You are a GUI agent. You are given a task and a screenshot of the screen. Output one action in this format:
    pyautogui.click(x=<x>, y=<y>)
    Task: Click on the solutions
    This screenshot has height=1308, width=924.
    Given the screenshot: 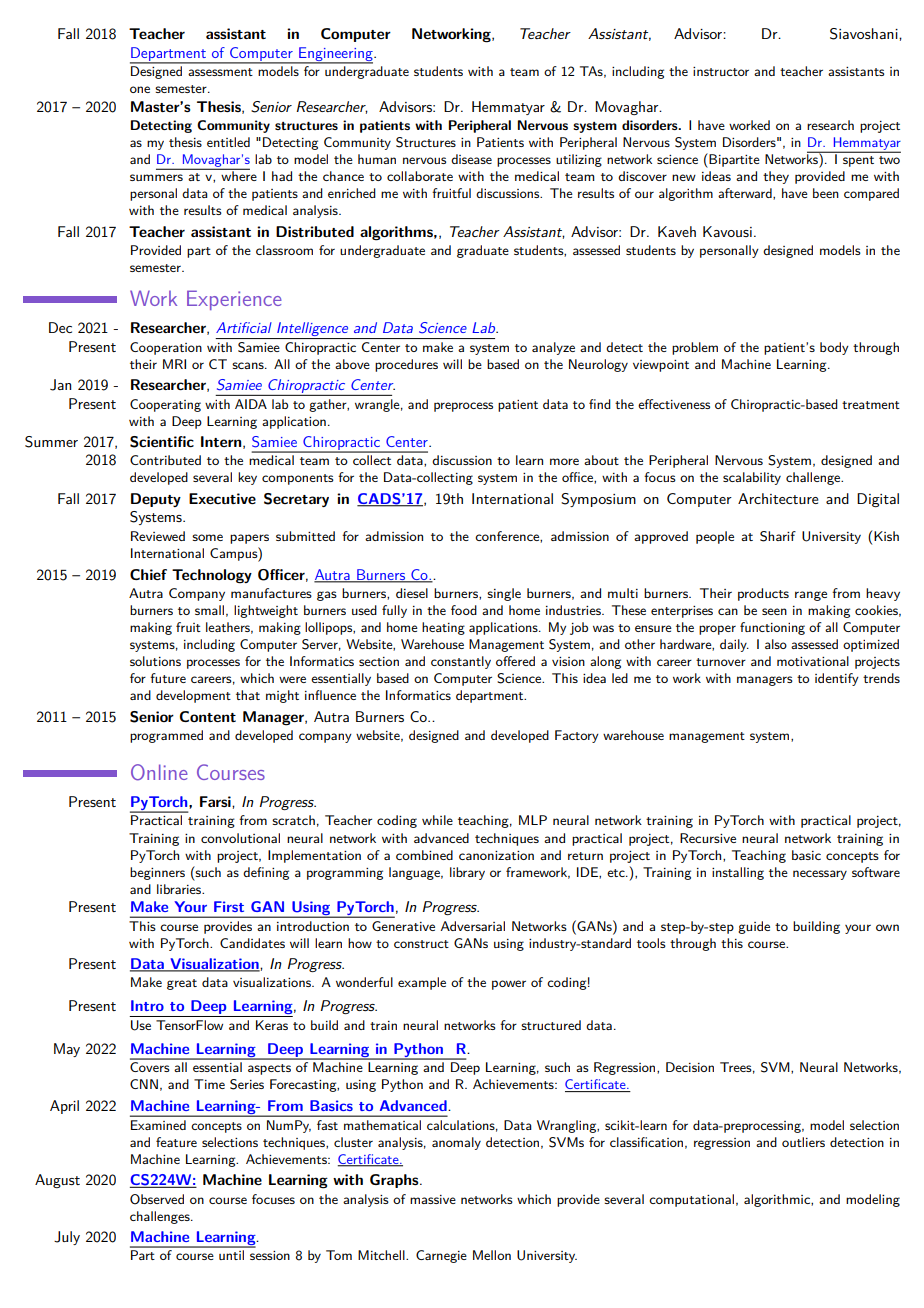 What is the action you would take?
    pyautogui.click(x=155, y=661)
